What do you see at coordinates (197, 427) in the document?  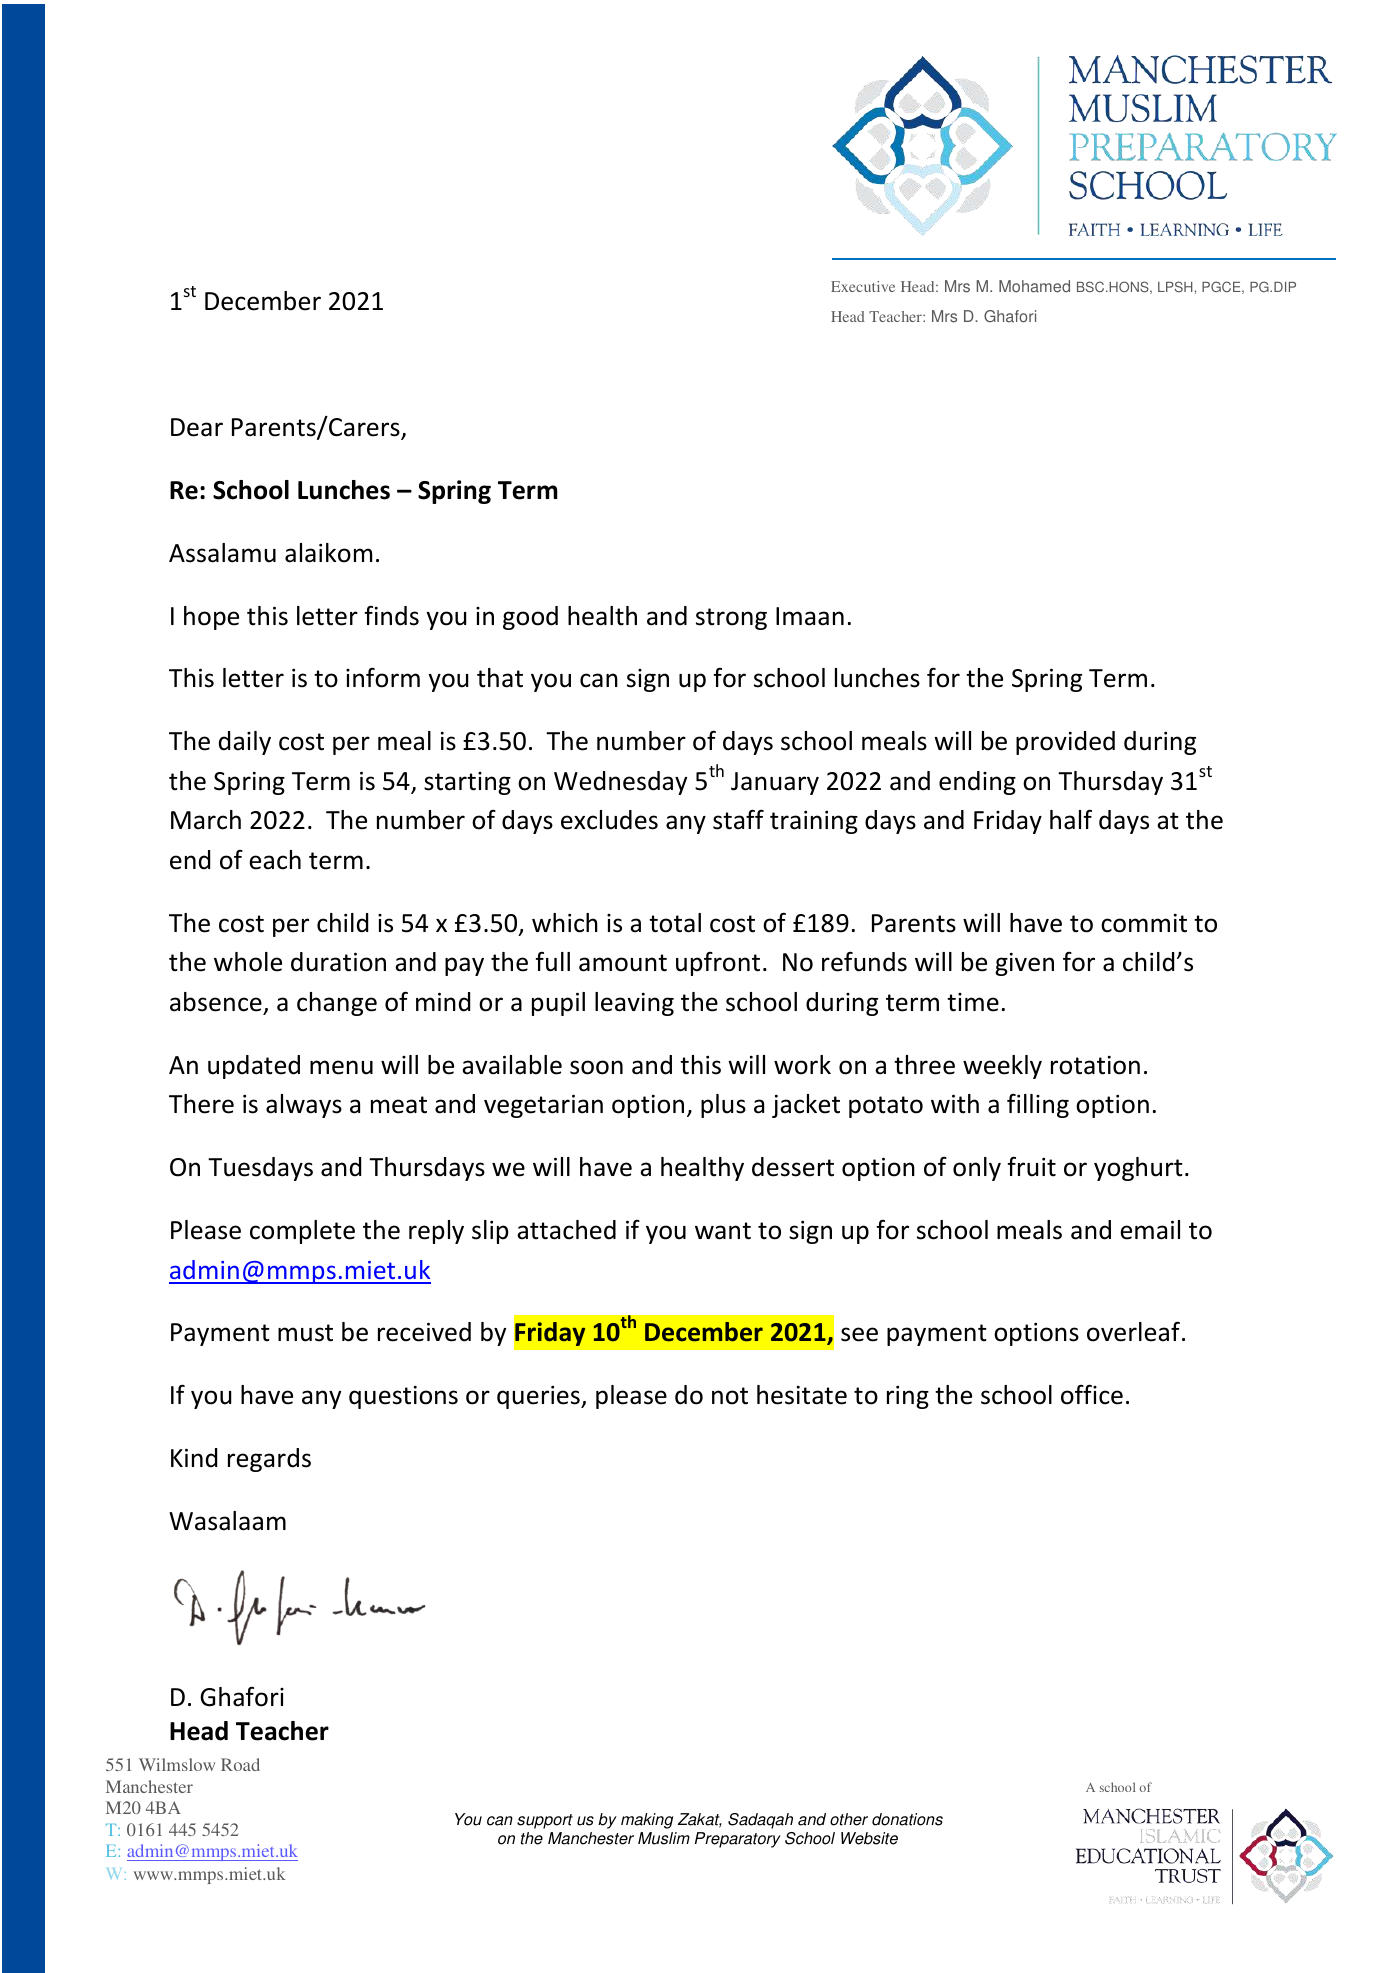 I see `Dear` at bounding box center [197, 427].
